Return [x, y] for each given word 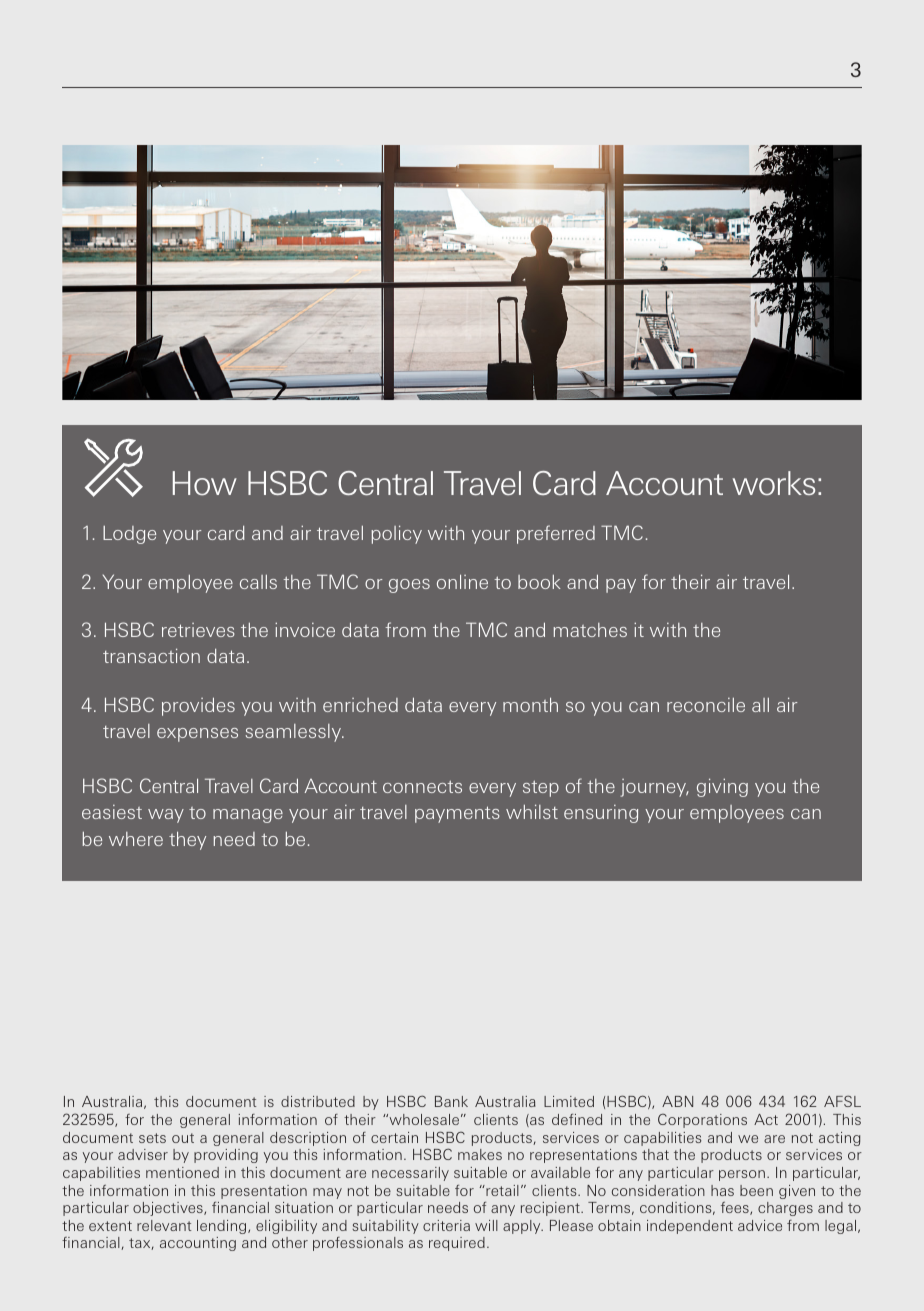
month [530, 704]
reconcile [706, 705]
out [183, 1138]
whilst [532, 811]
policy [396, 534]
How [205, 483]
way [166, 816]
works [773, 483]
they [187, 840]
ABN [677, 1101]
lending [223, 1227]
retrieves [198, 630]
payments [457, 814]
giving [722, 787]
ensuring [601, 814]
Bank [451, 1101]
